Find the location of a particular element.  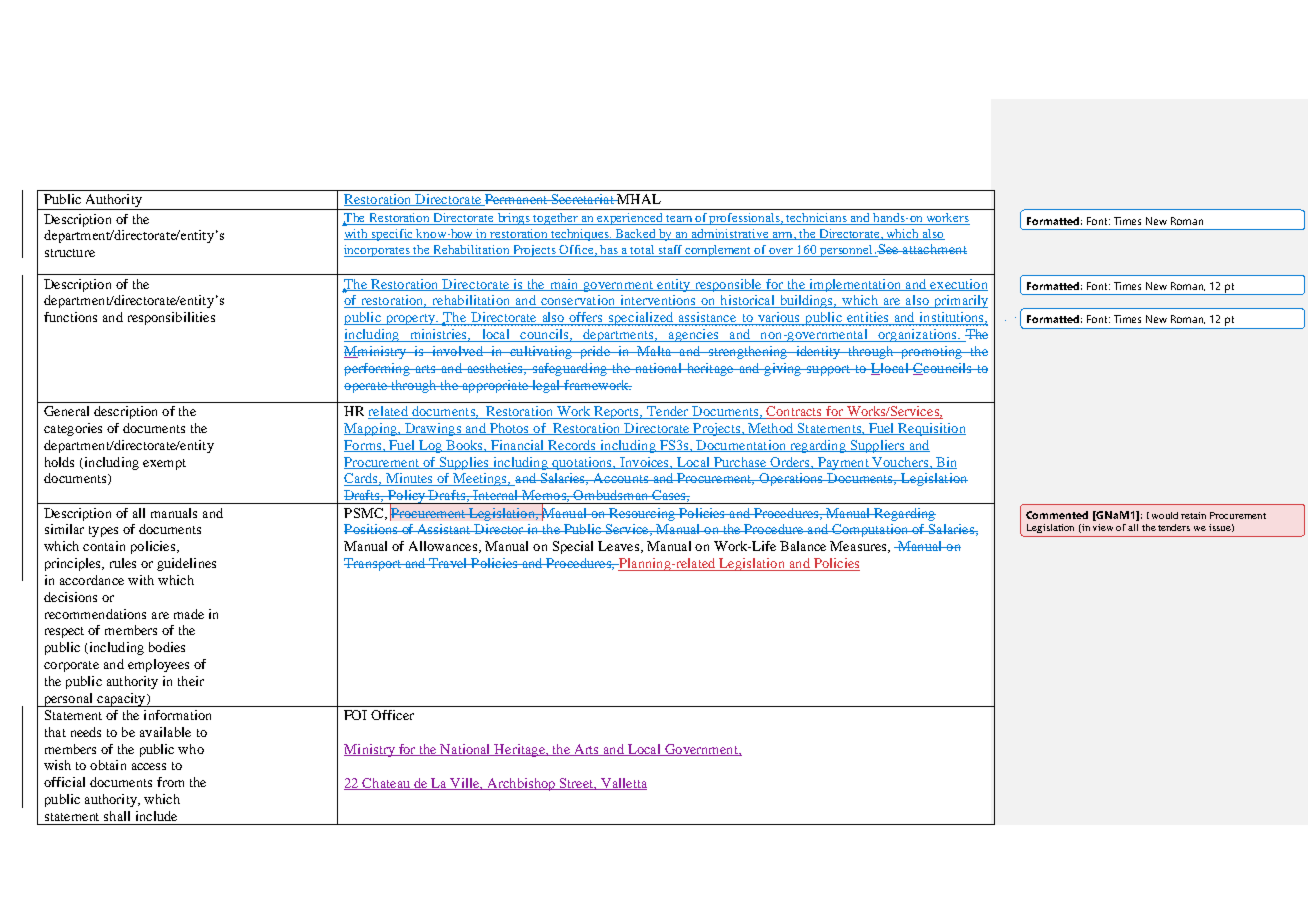

Measures is located at coordinates (859, 547).
